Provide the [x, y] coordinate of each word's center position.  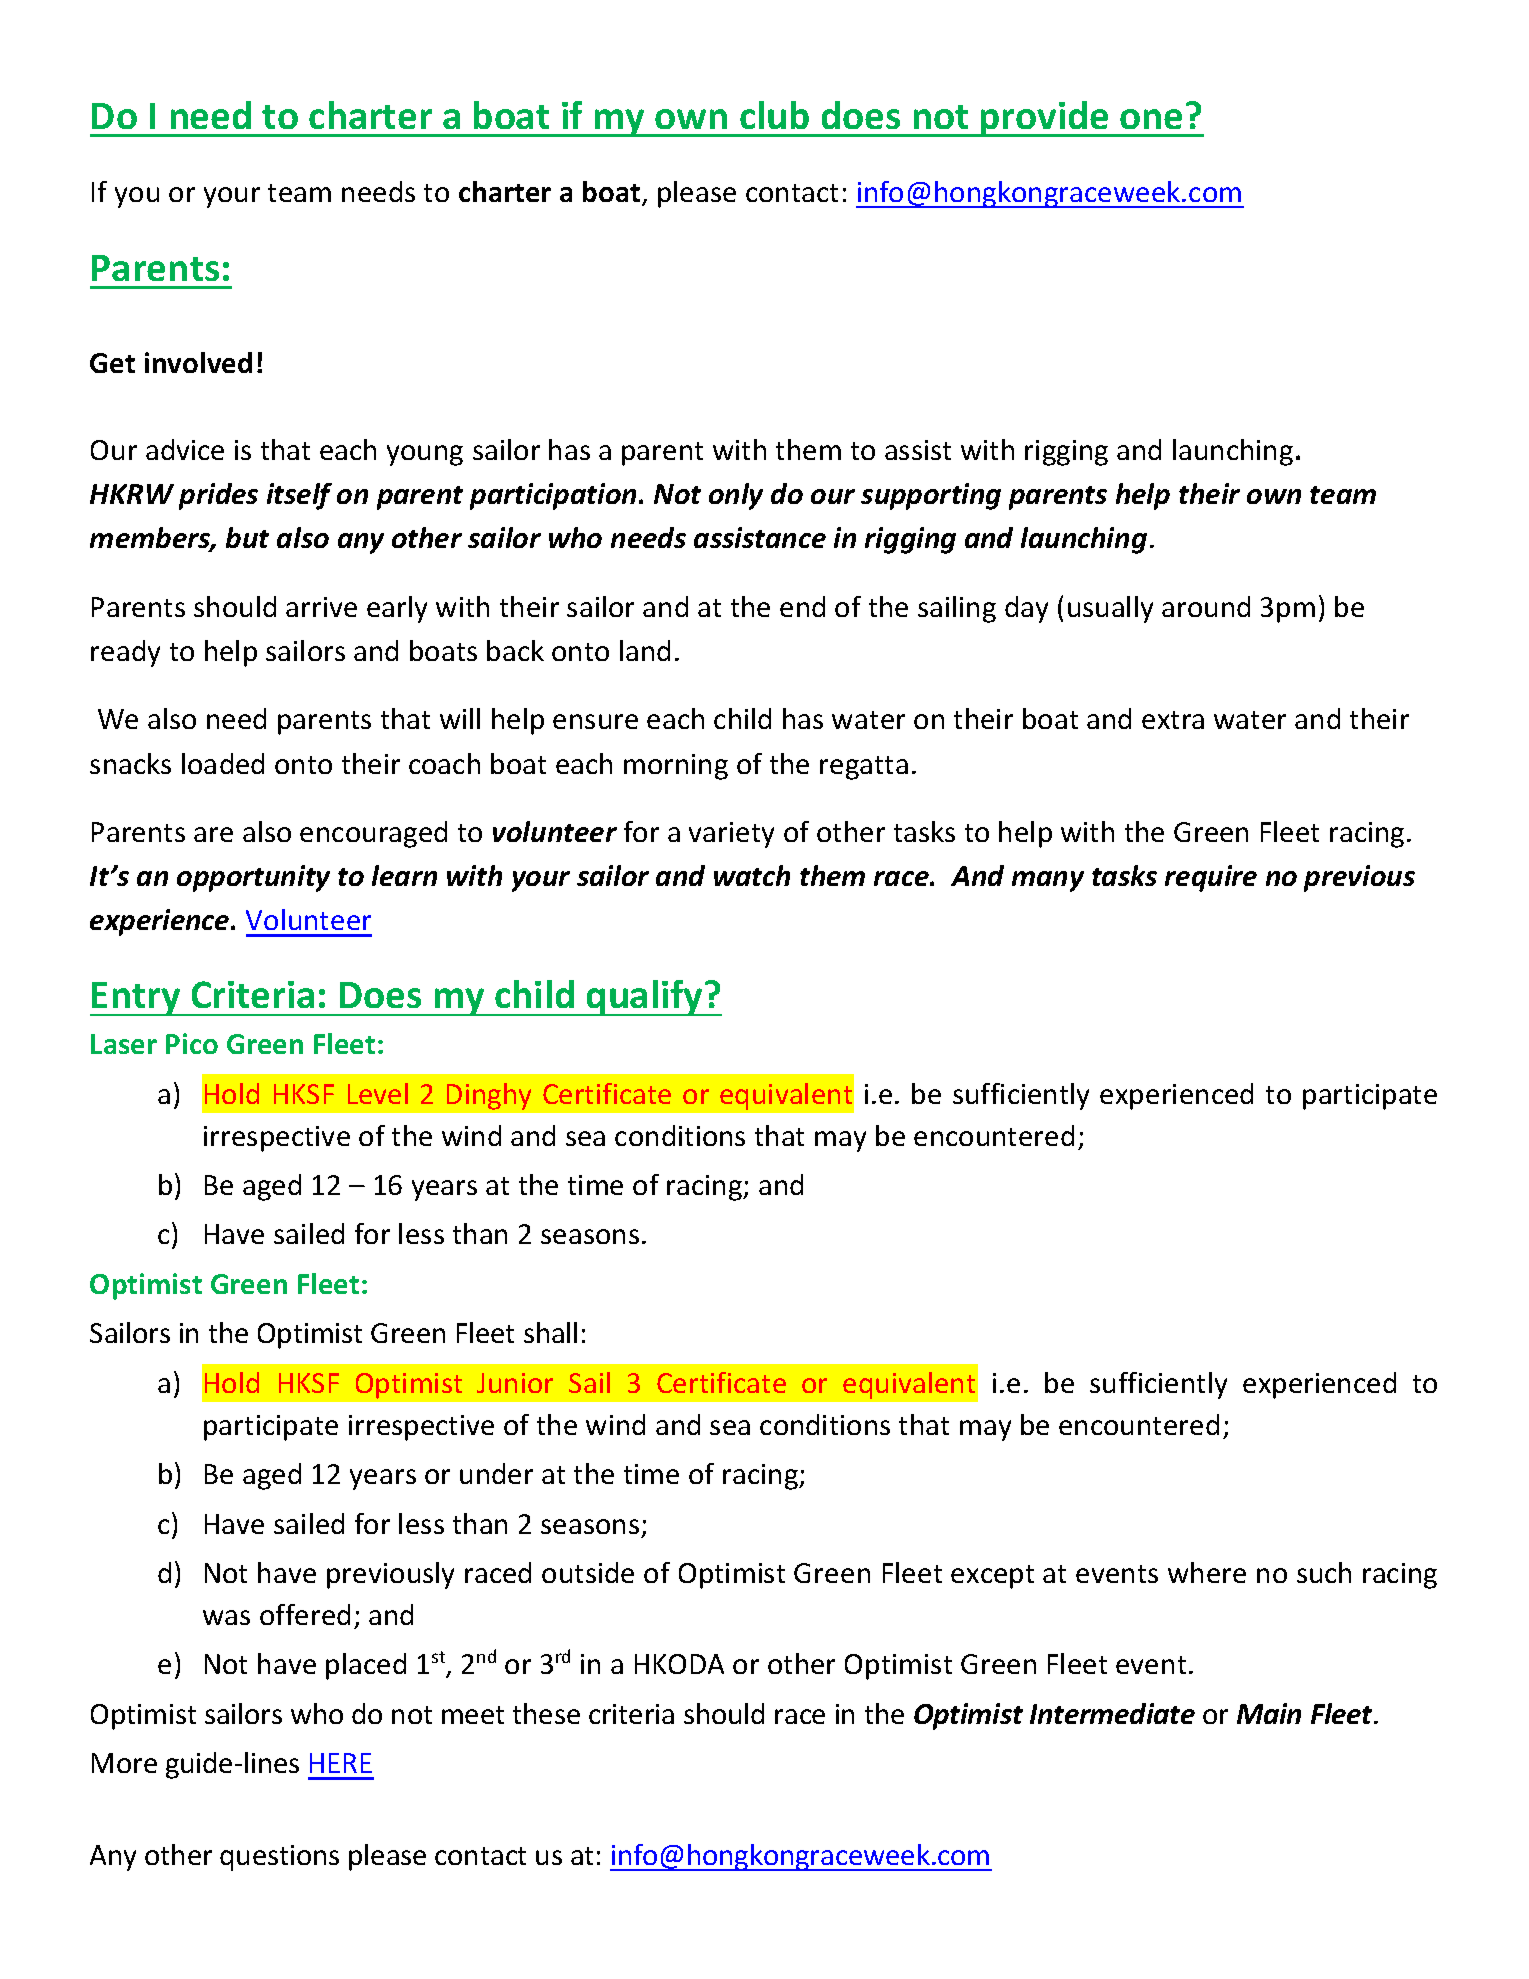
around [1206, 606]
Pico [192, 1043]
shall [550, 1332]
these [546, 1713]
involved [198, 362]
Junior [515, 1383]
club [774, 115]
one [1151, 119]
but [247, 537]
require [1211, 878]
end [802, 606]
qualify [645, 998]
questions [279, 1858]
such [1324, 1572]
